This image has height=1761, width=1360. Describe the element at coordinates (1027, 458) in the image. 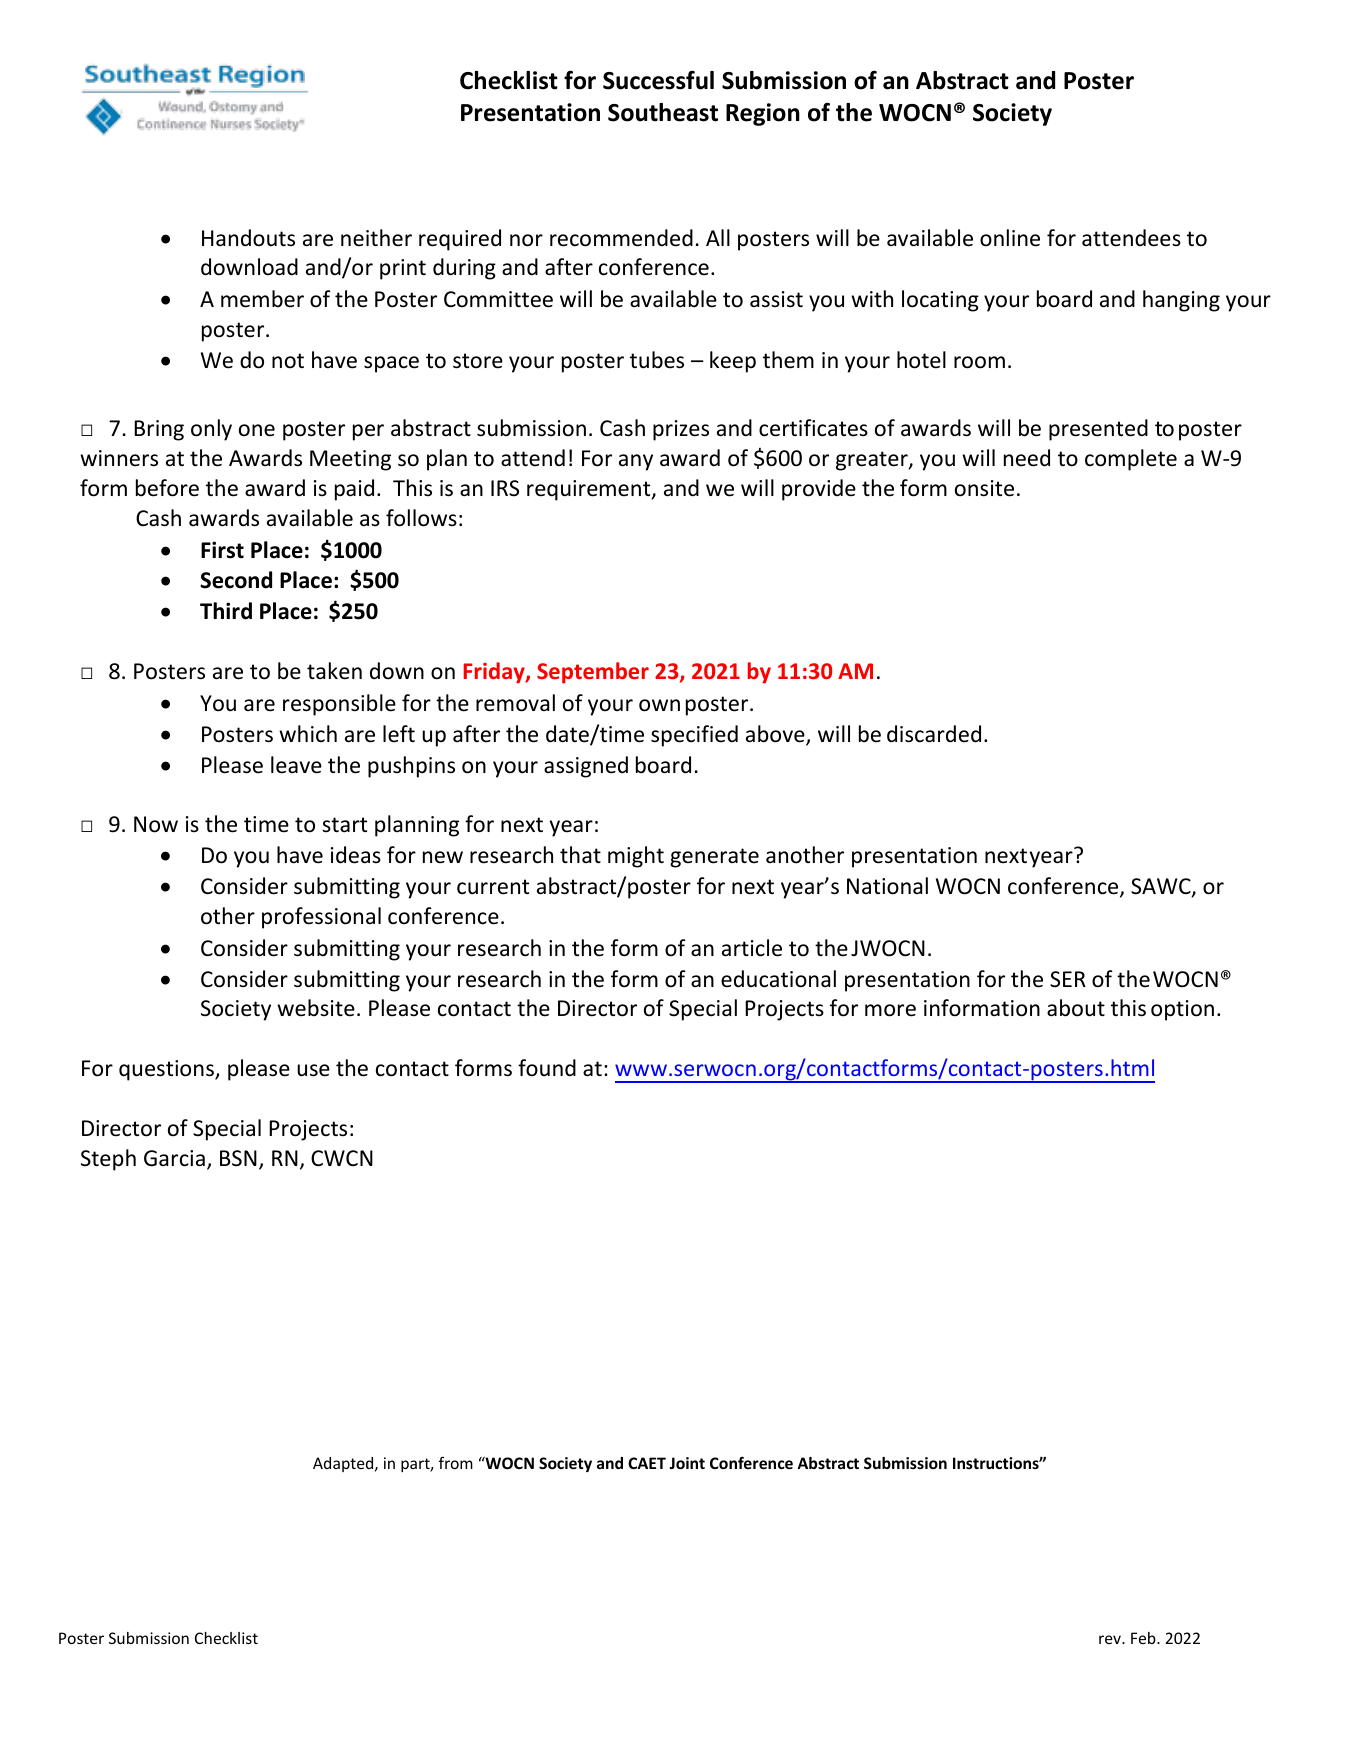

I see `need` at that location.
